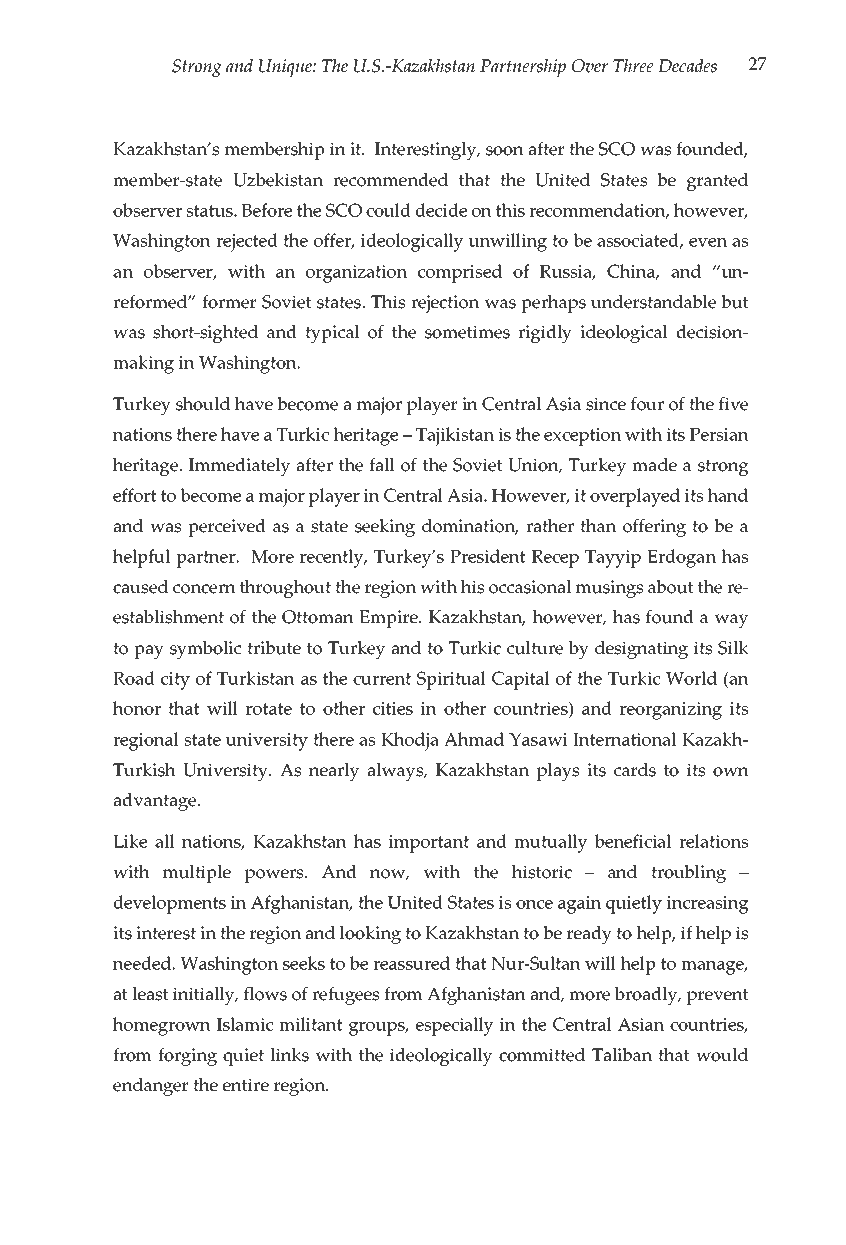 The width and height of the screenshot is (846, 1245). Describe the element at coordinates (286, 68) in the screenshot. I see `Unique` at that location.
